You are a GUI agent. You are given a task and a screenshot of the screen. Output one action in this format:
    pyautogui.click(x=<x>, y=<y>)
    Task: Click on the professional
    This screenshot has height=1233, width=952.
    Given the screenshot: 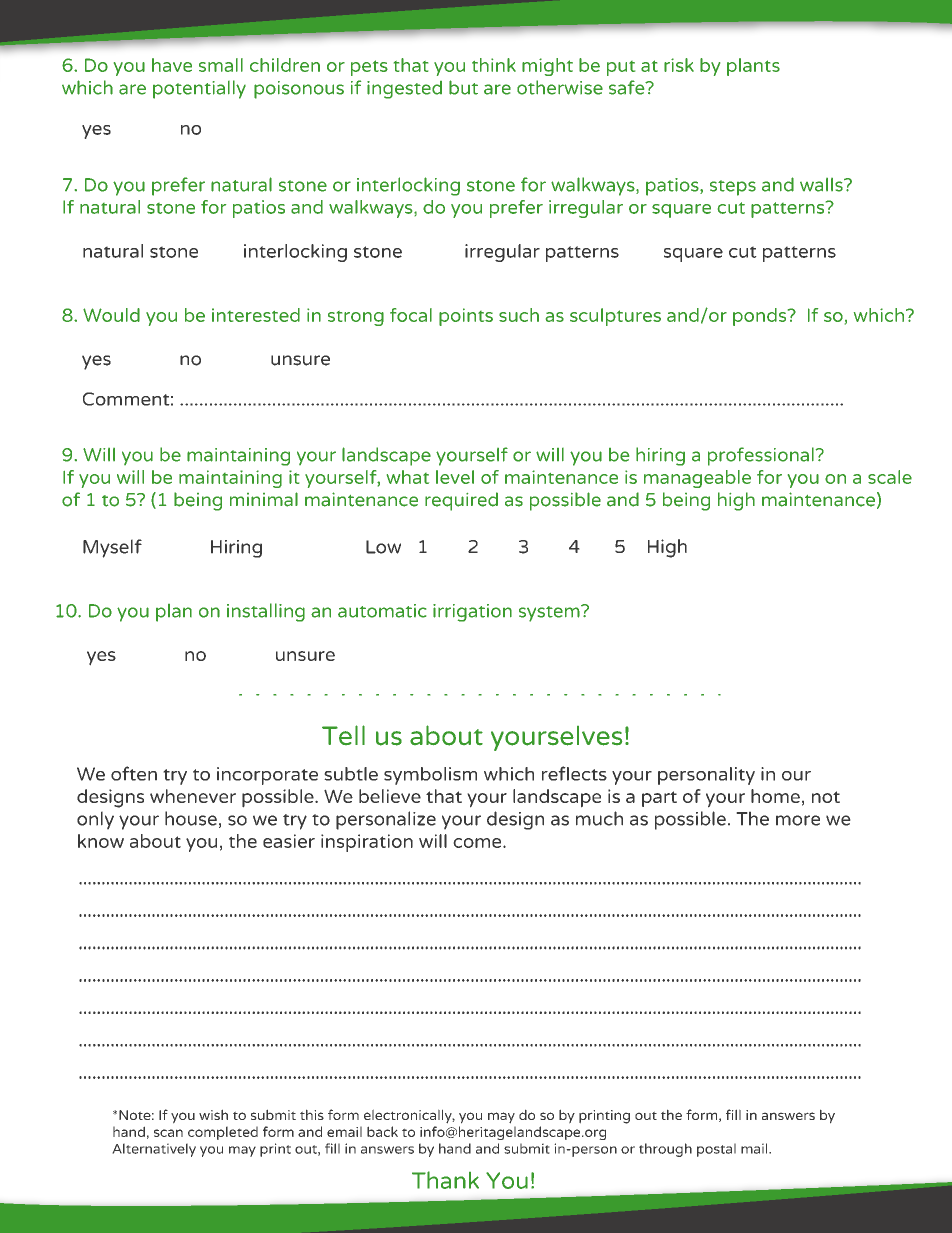 What is the action you would take?
    pyautogui.click(x=761, y=456)
